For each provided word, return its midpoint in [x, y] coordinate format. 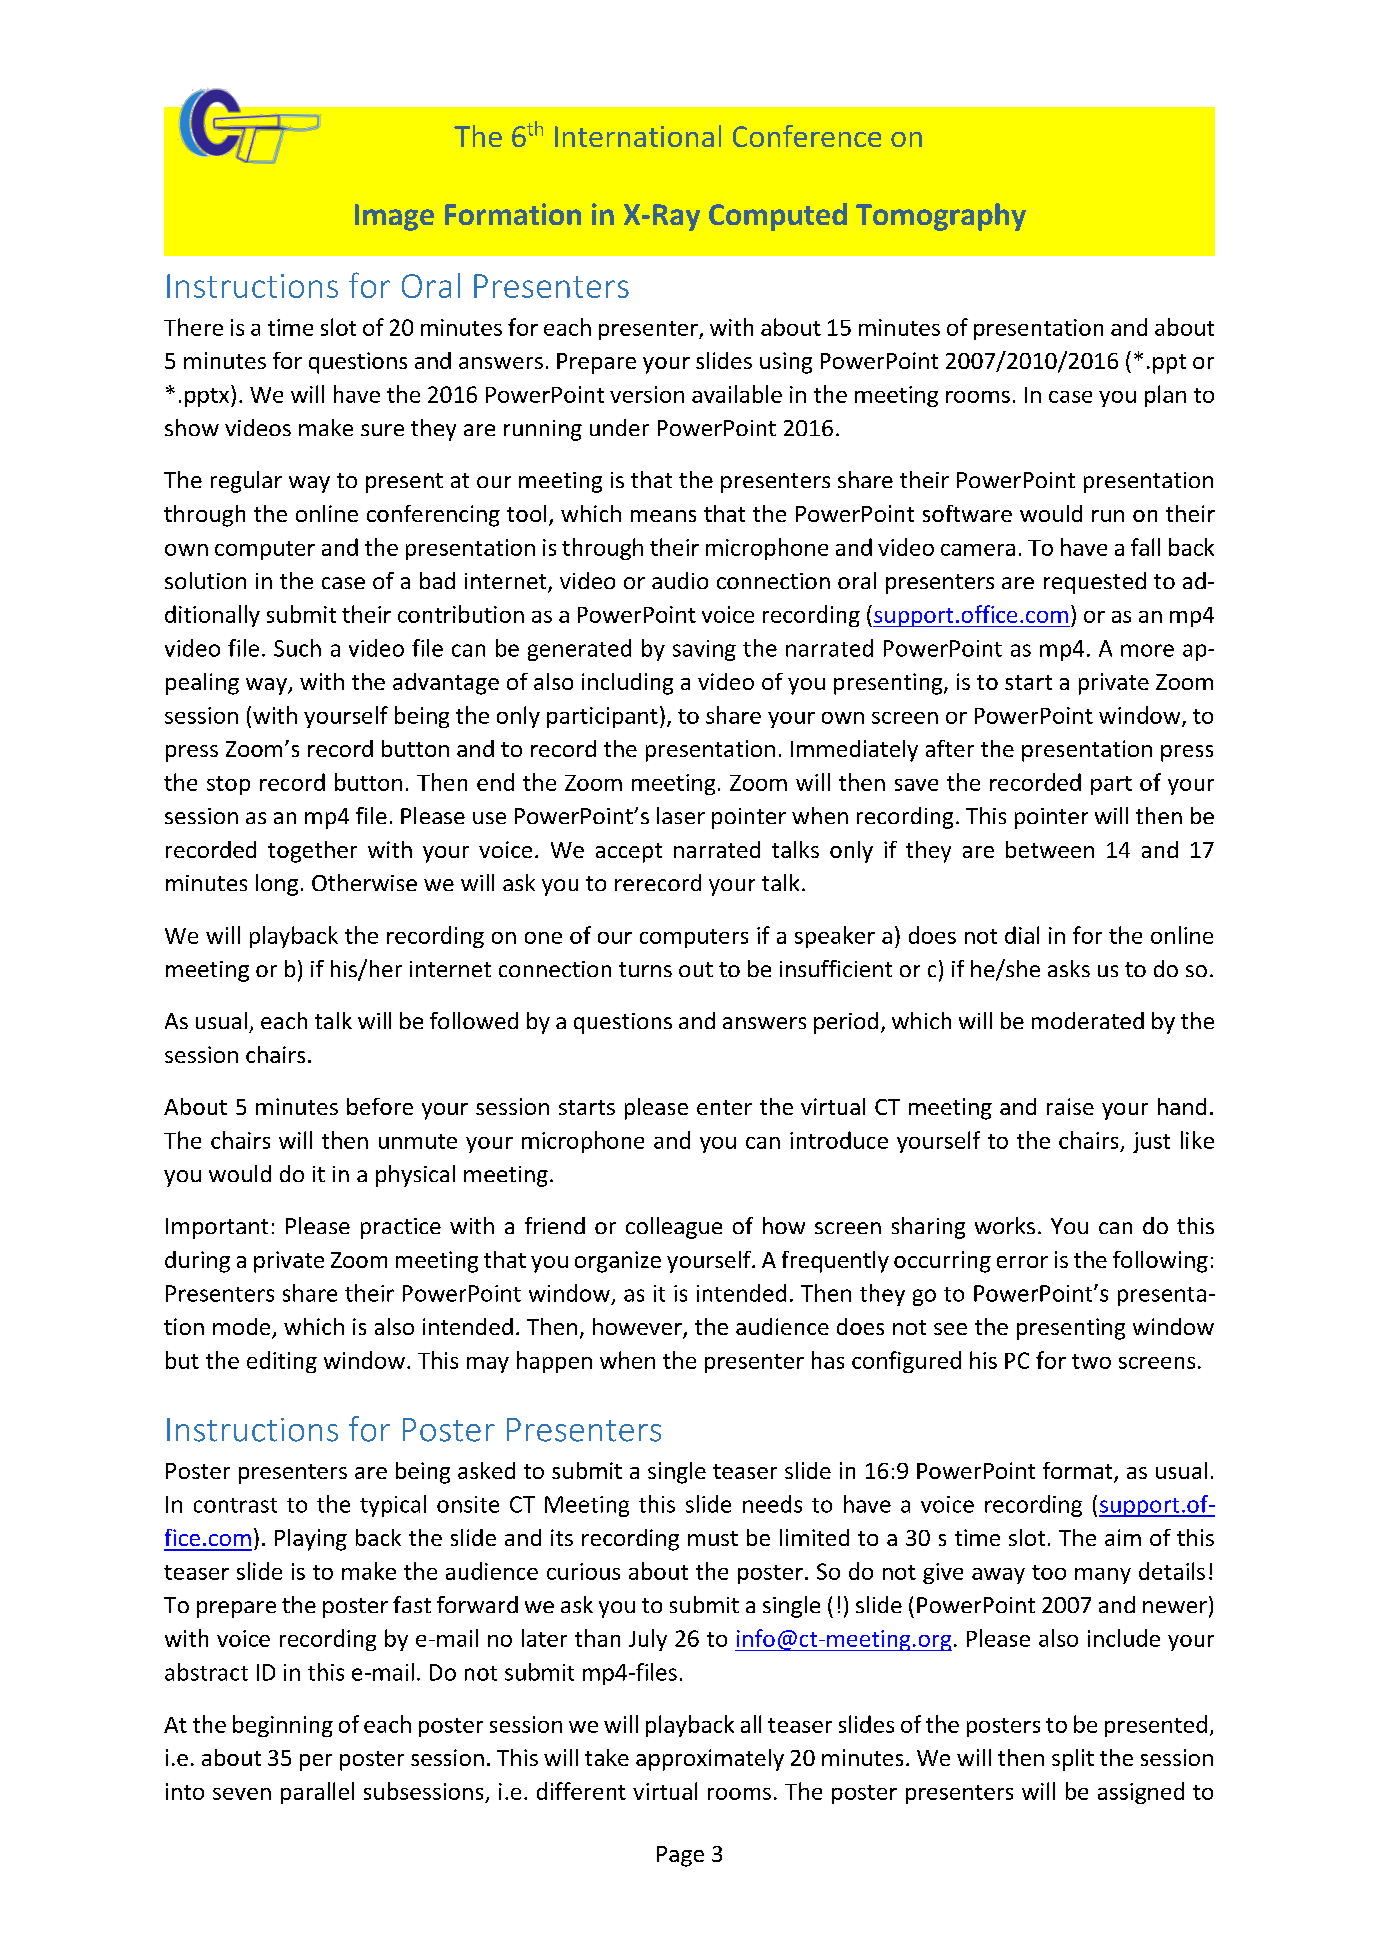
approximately [710, 1760]
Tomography [941, 217]
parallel [317, 1793]
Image [394, 217]
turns [645, 969]
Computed [778, 217]
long [277, 885]
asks [1069, 968]
